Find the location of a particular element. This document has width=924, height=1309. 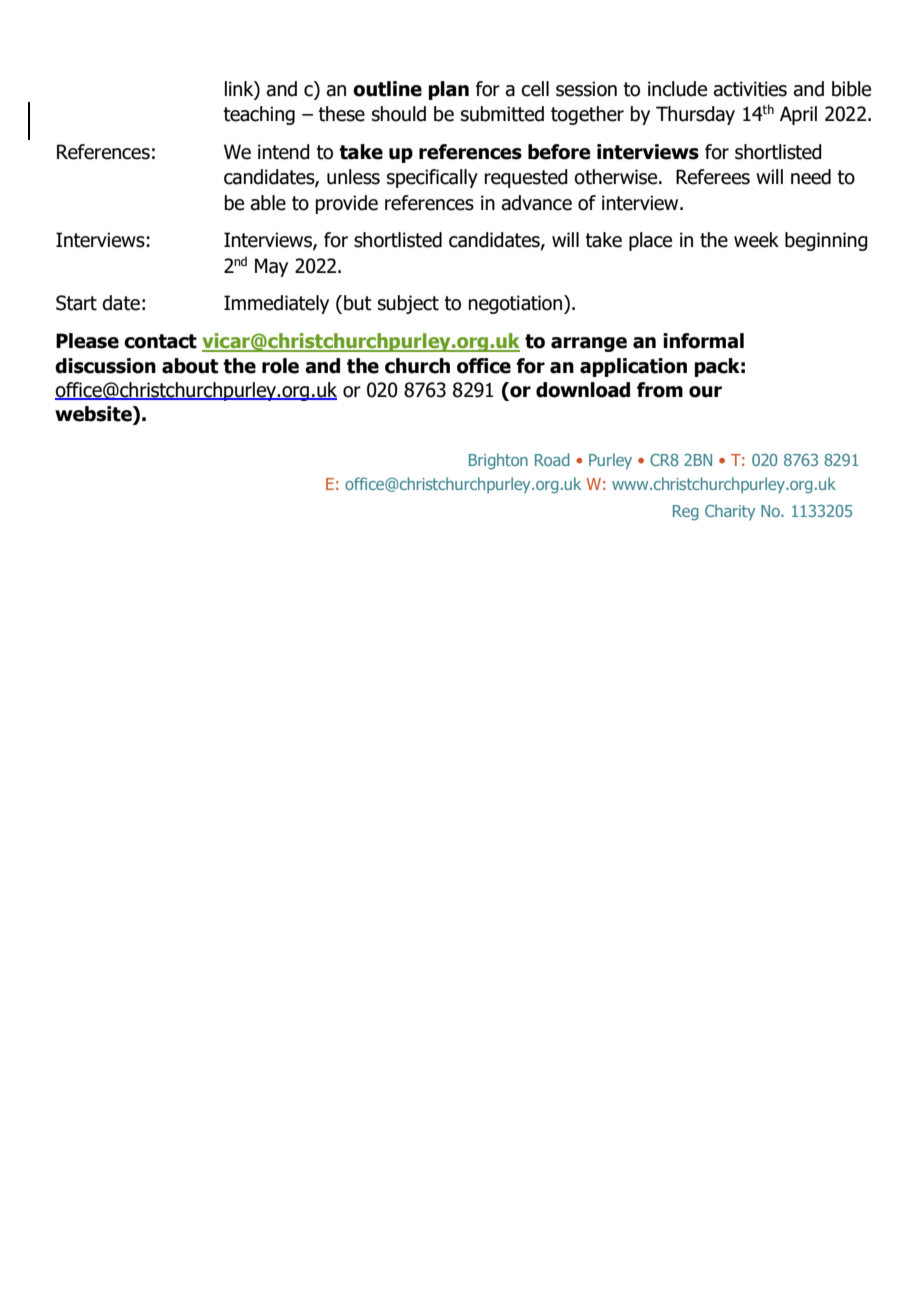

website is located at coordinates (94, 415).
